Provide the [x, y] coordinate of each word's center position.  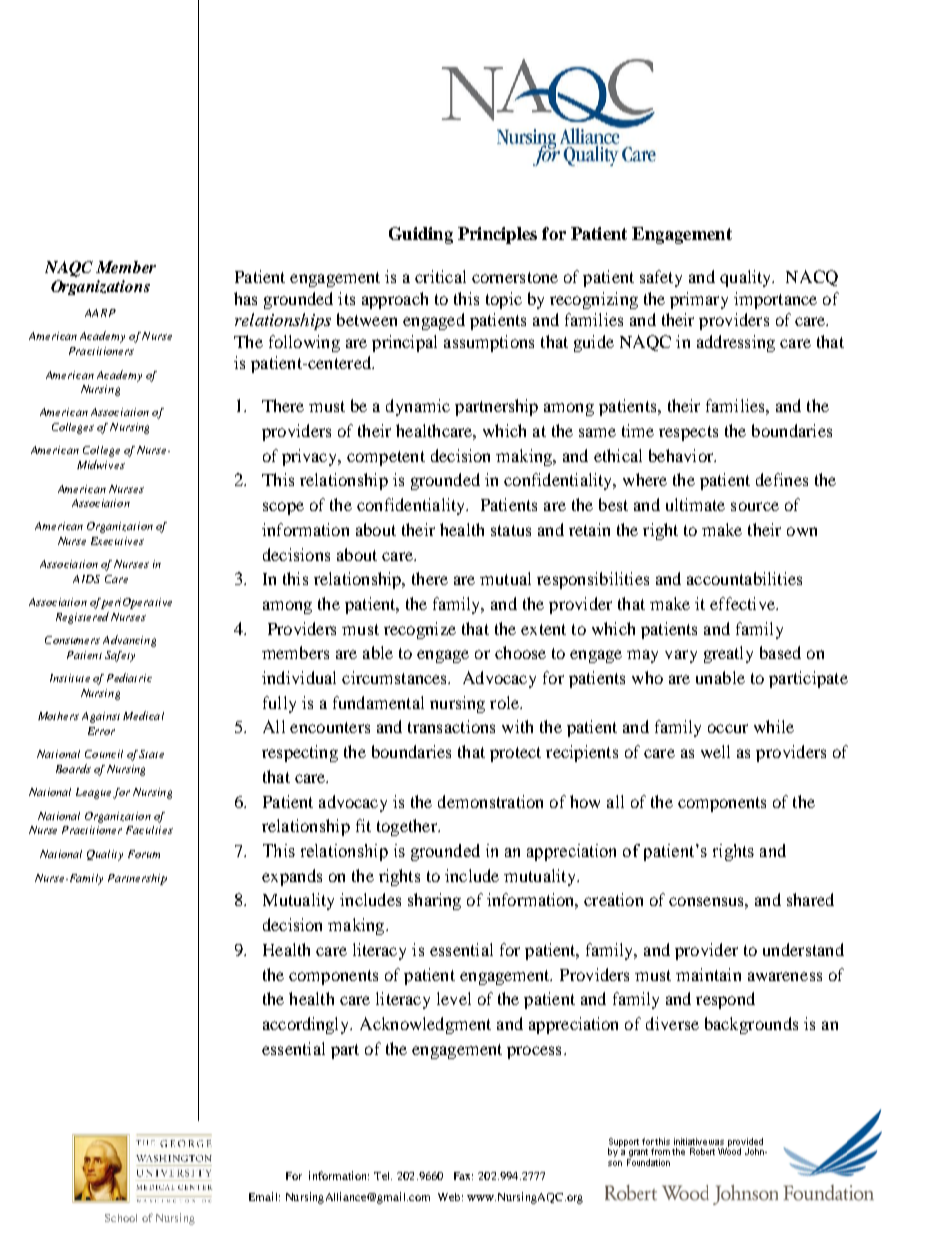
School [121, 1218]
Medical [143, 715]
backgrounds [751, 1025]
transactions [451, 726]
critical [440, 276]
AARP [100, 313]
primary [699, 300]
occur [728, 728]
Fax [463, 1176]
